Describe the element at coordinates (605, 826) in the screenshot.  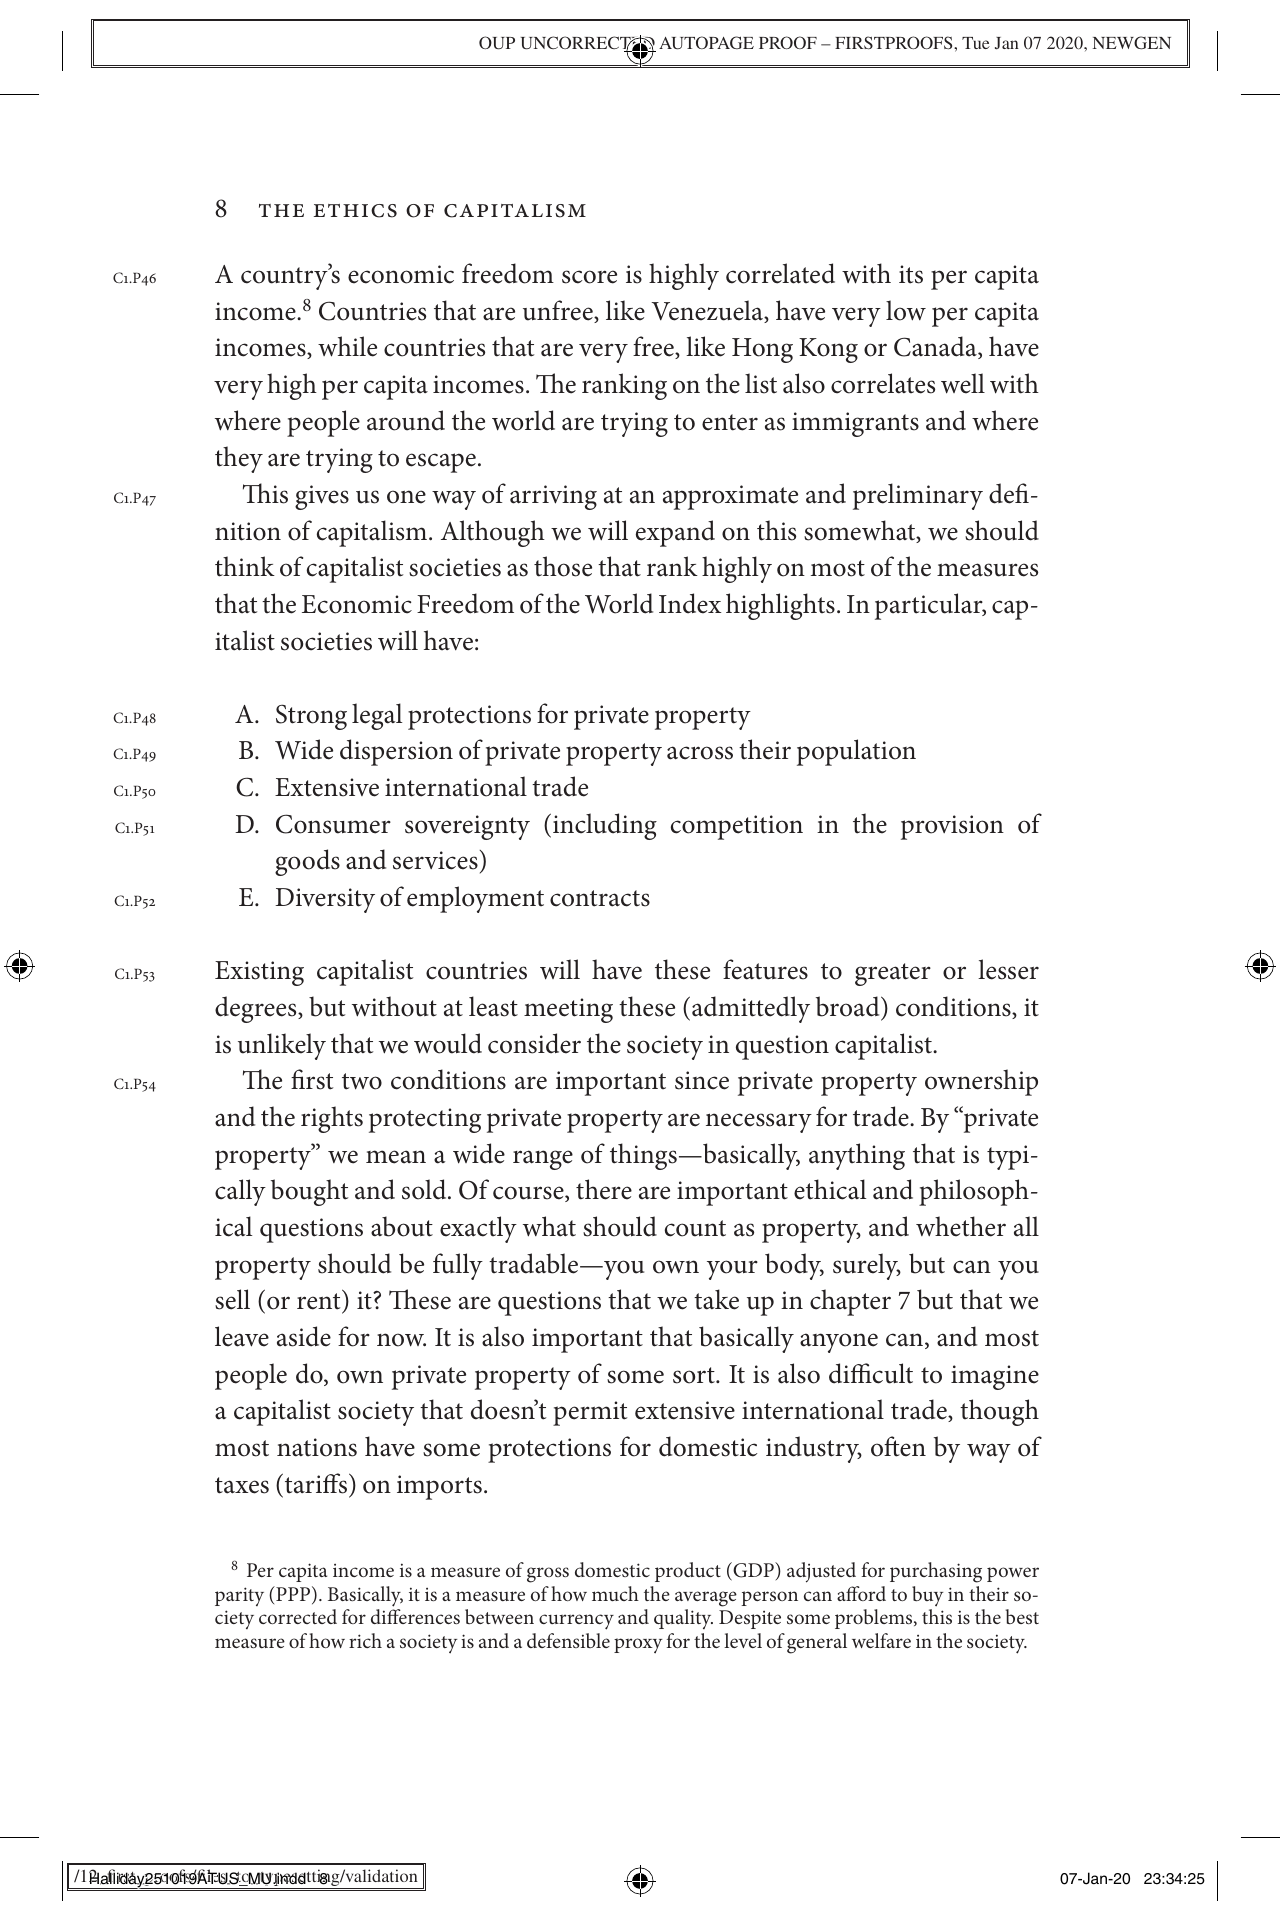
I see `including` at that location.
